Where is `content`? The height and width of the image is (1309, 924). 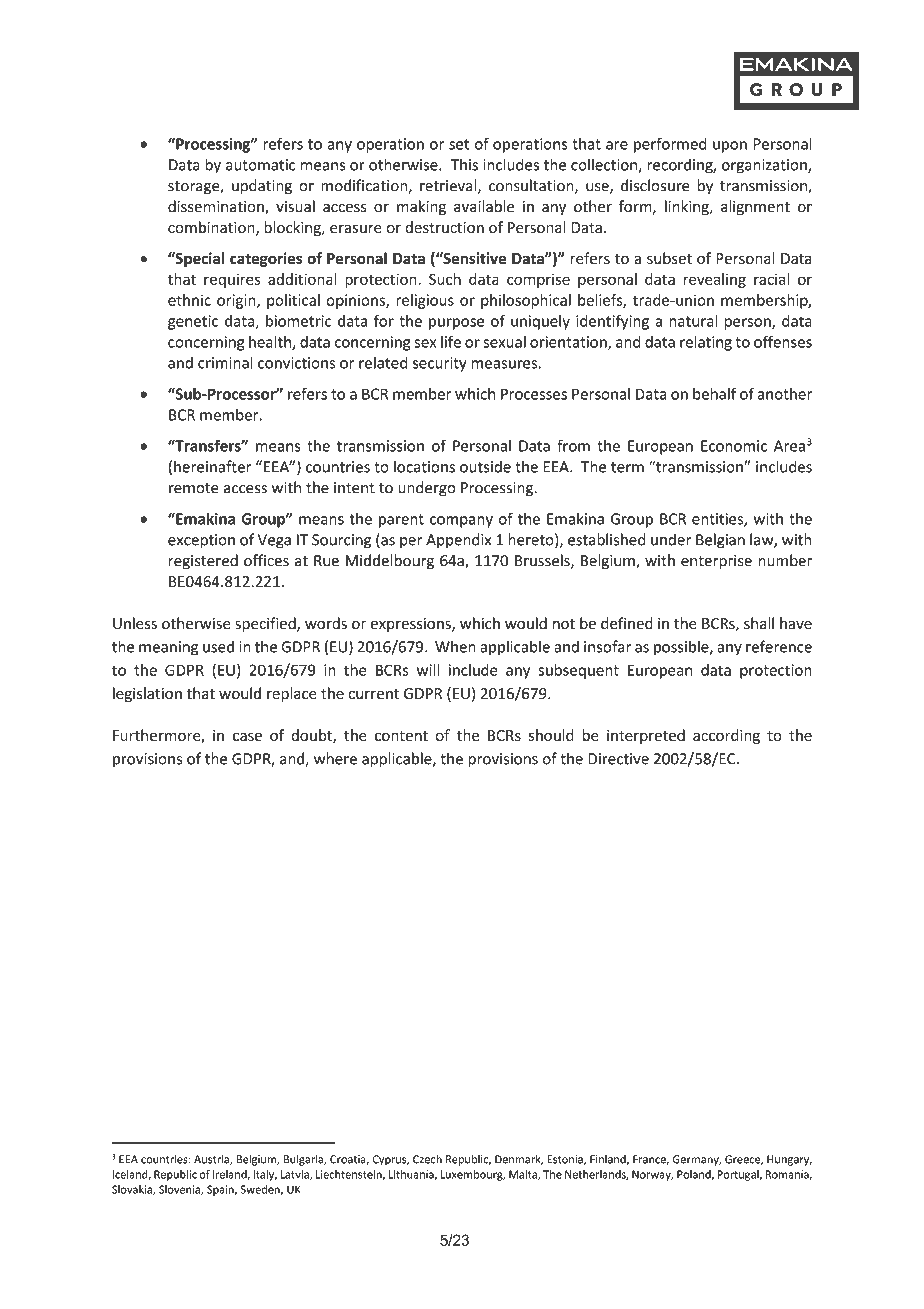 content is located at coordinates (401, 736).
